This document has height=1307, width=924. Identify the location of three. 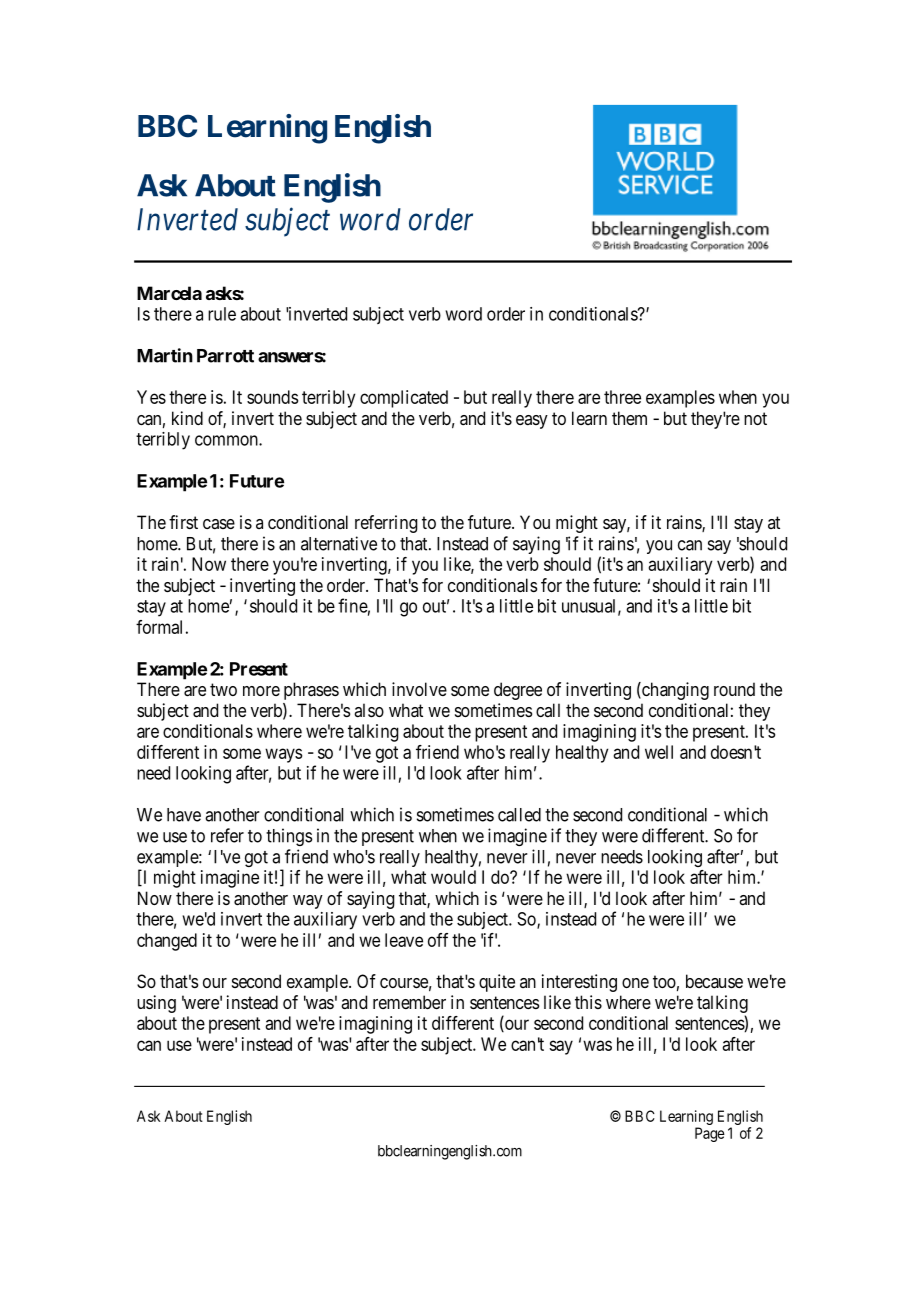
(622, 397).
